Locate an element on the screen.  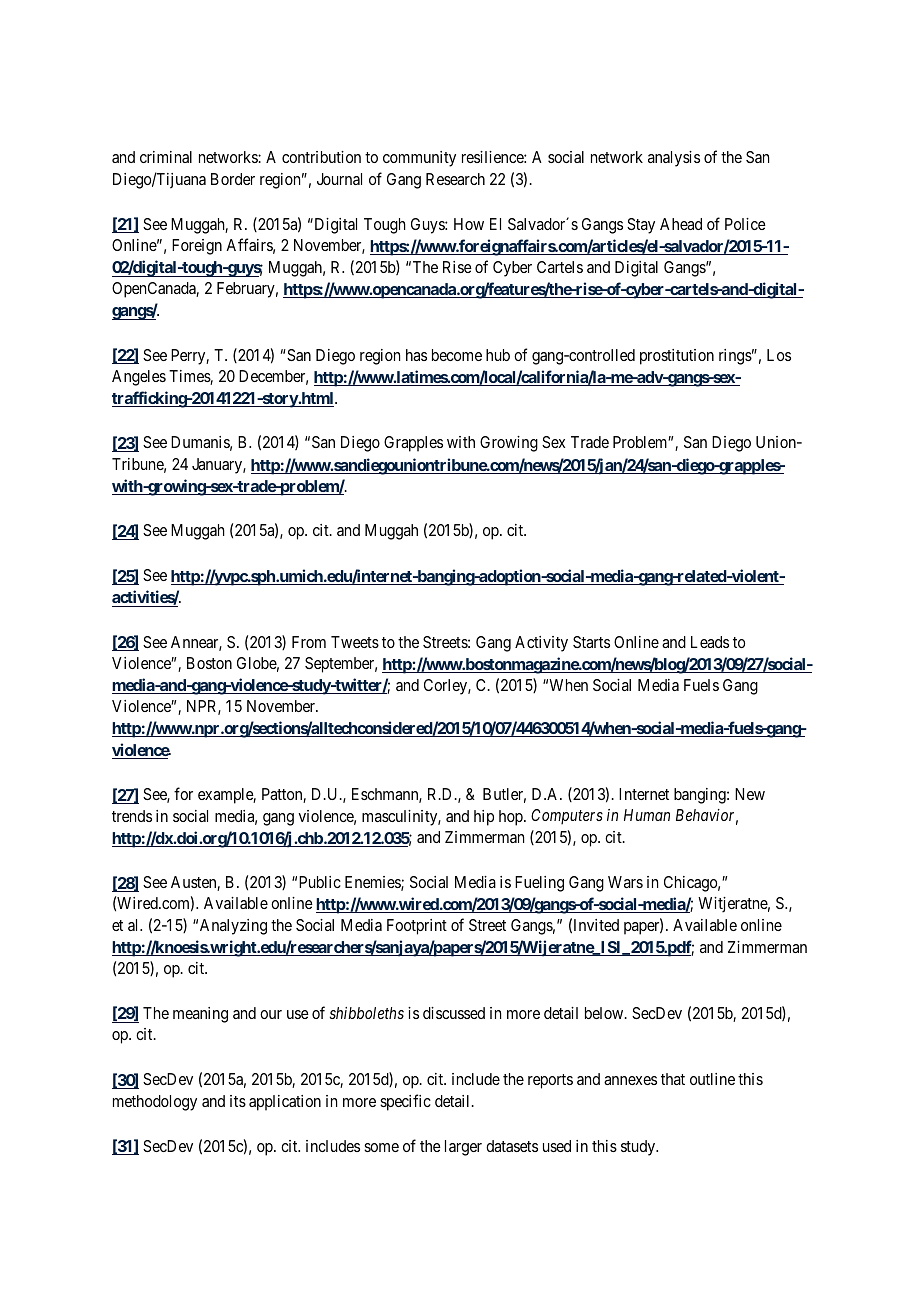
Border is located at coordinates (233, 179).
